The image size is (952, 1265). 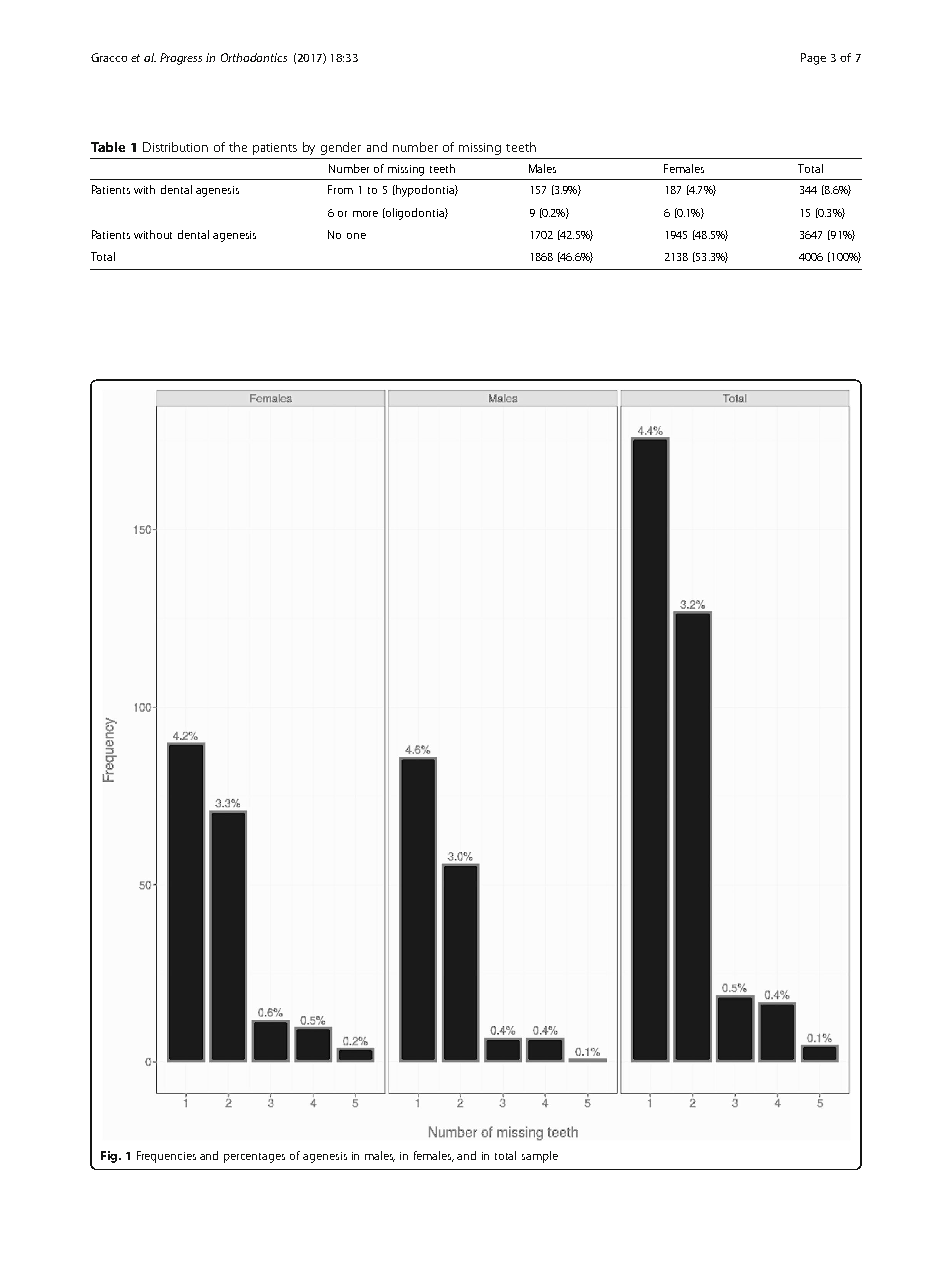 I want to click on Frequencies, so click(x=166, y=1157).
